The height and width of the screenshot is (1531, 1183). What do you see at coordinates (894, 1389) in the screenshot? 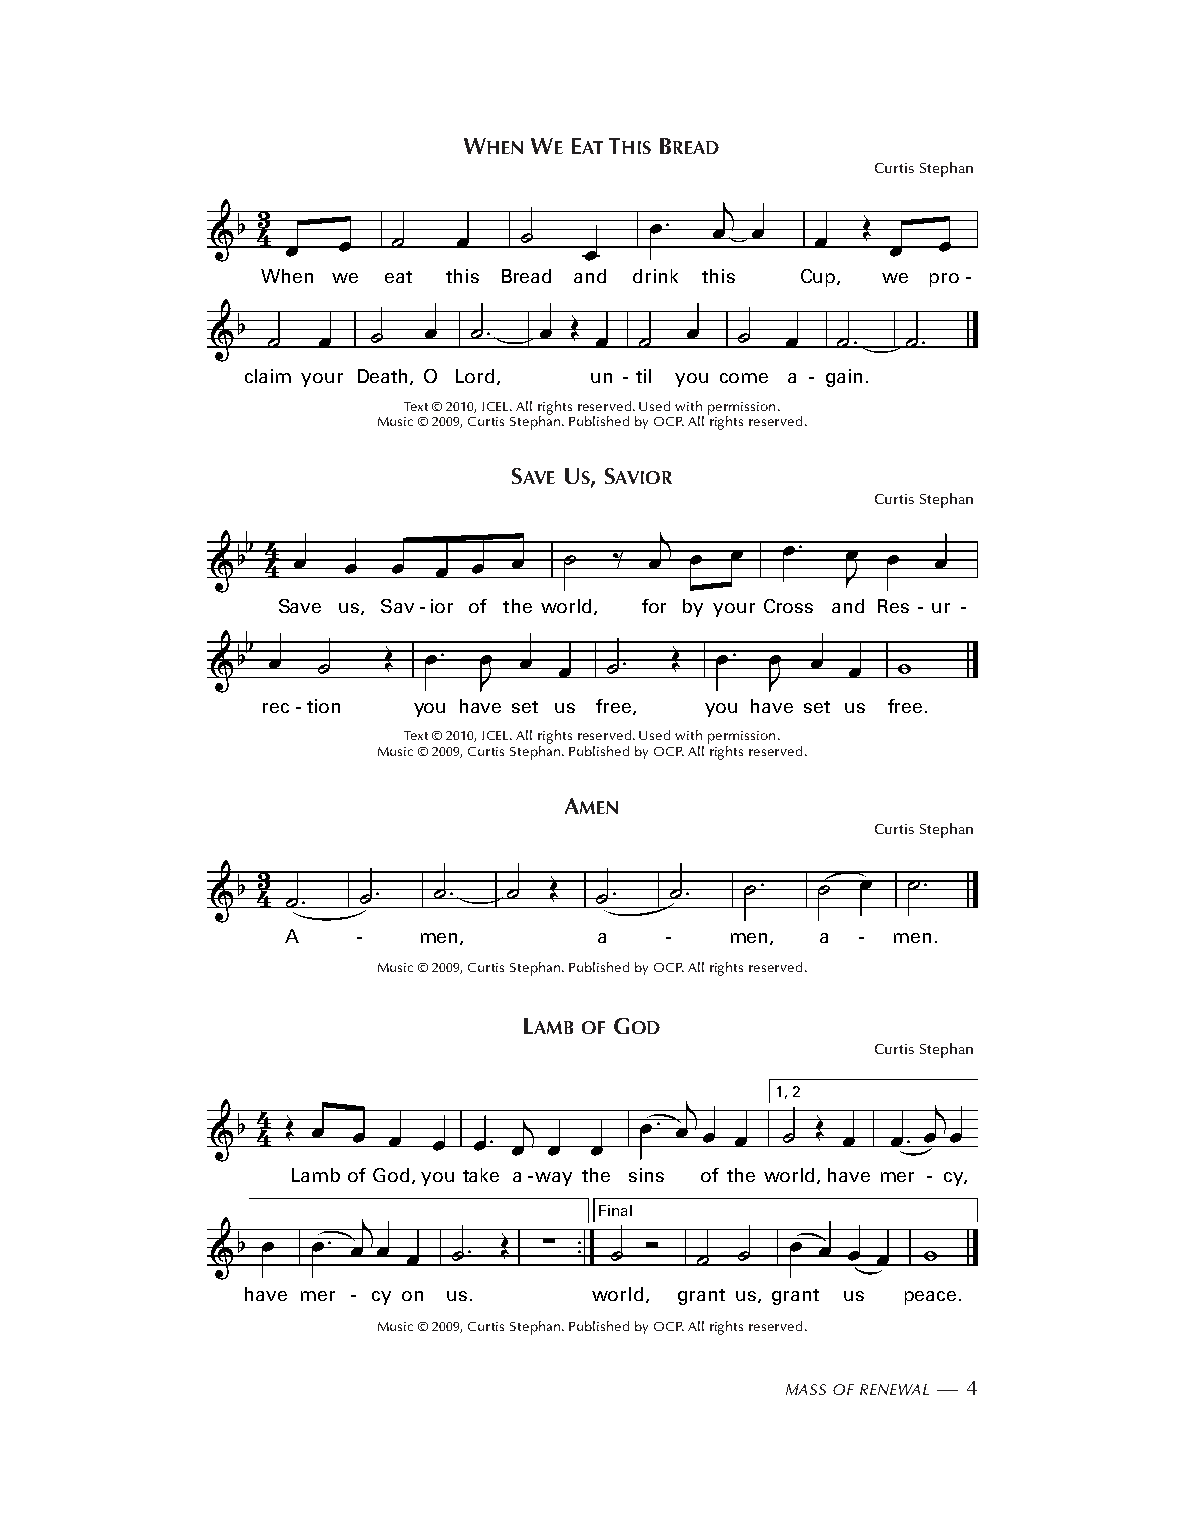
I see `RENEWAL` at bounding box center [894, 1389].
